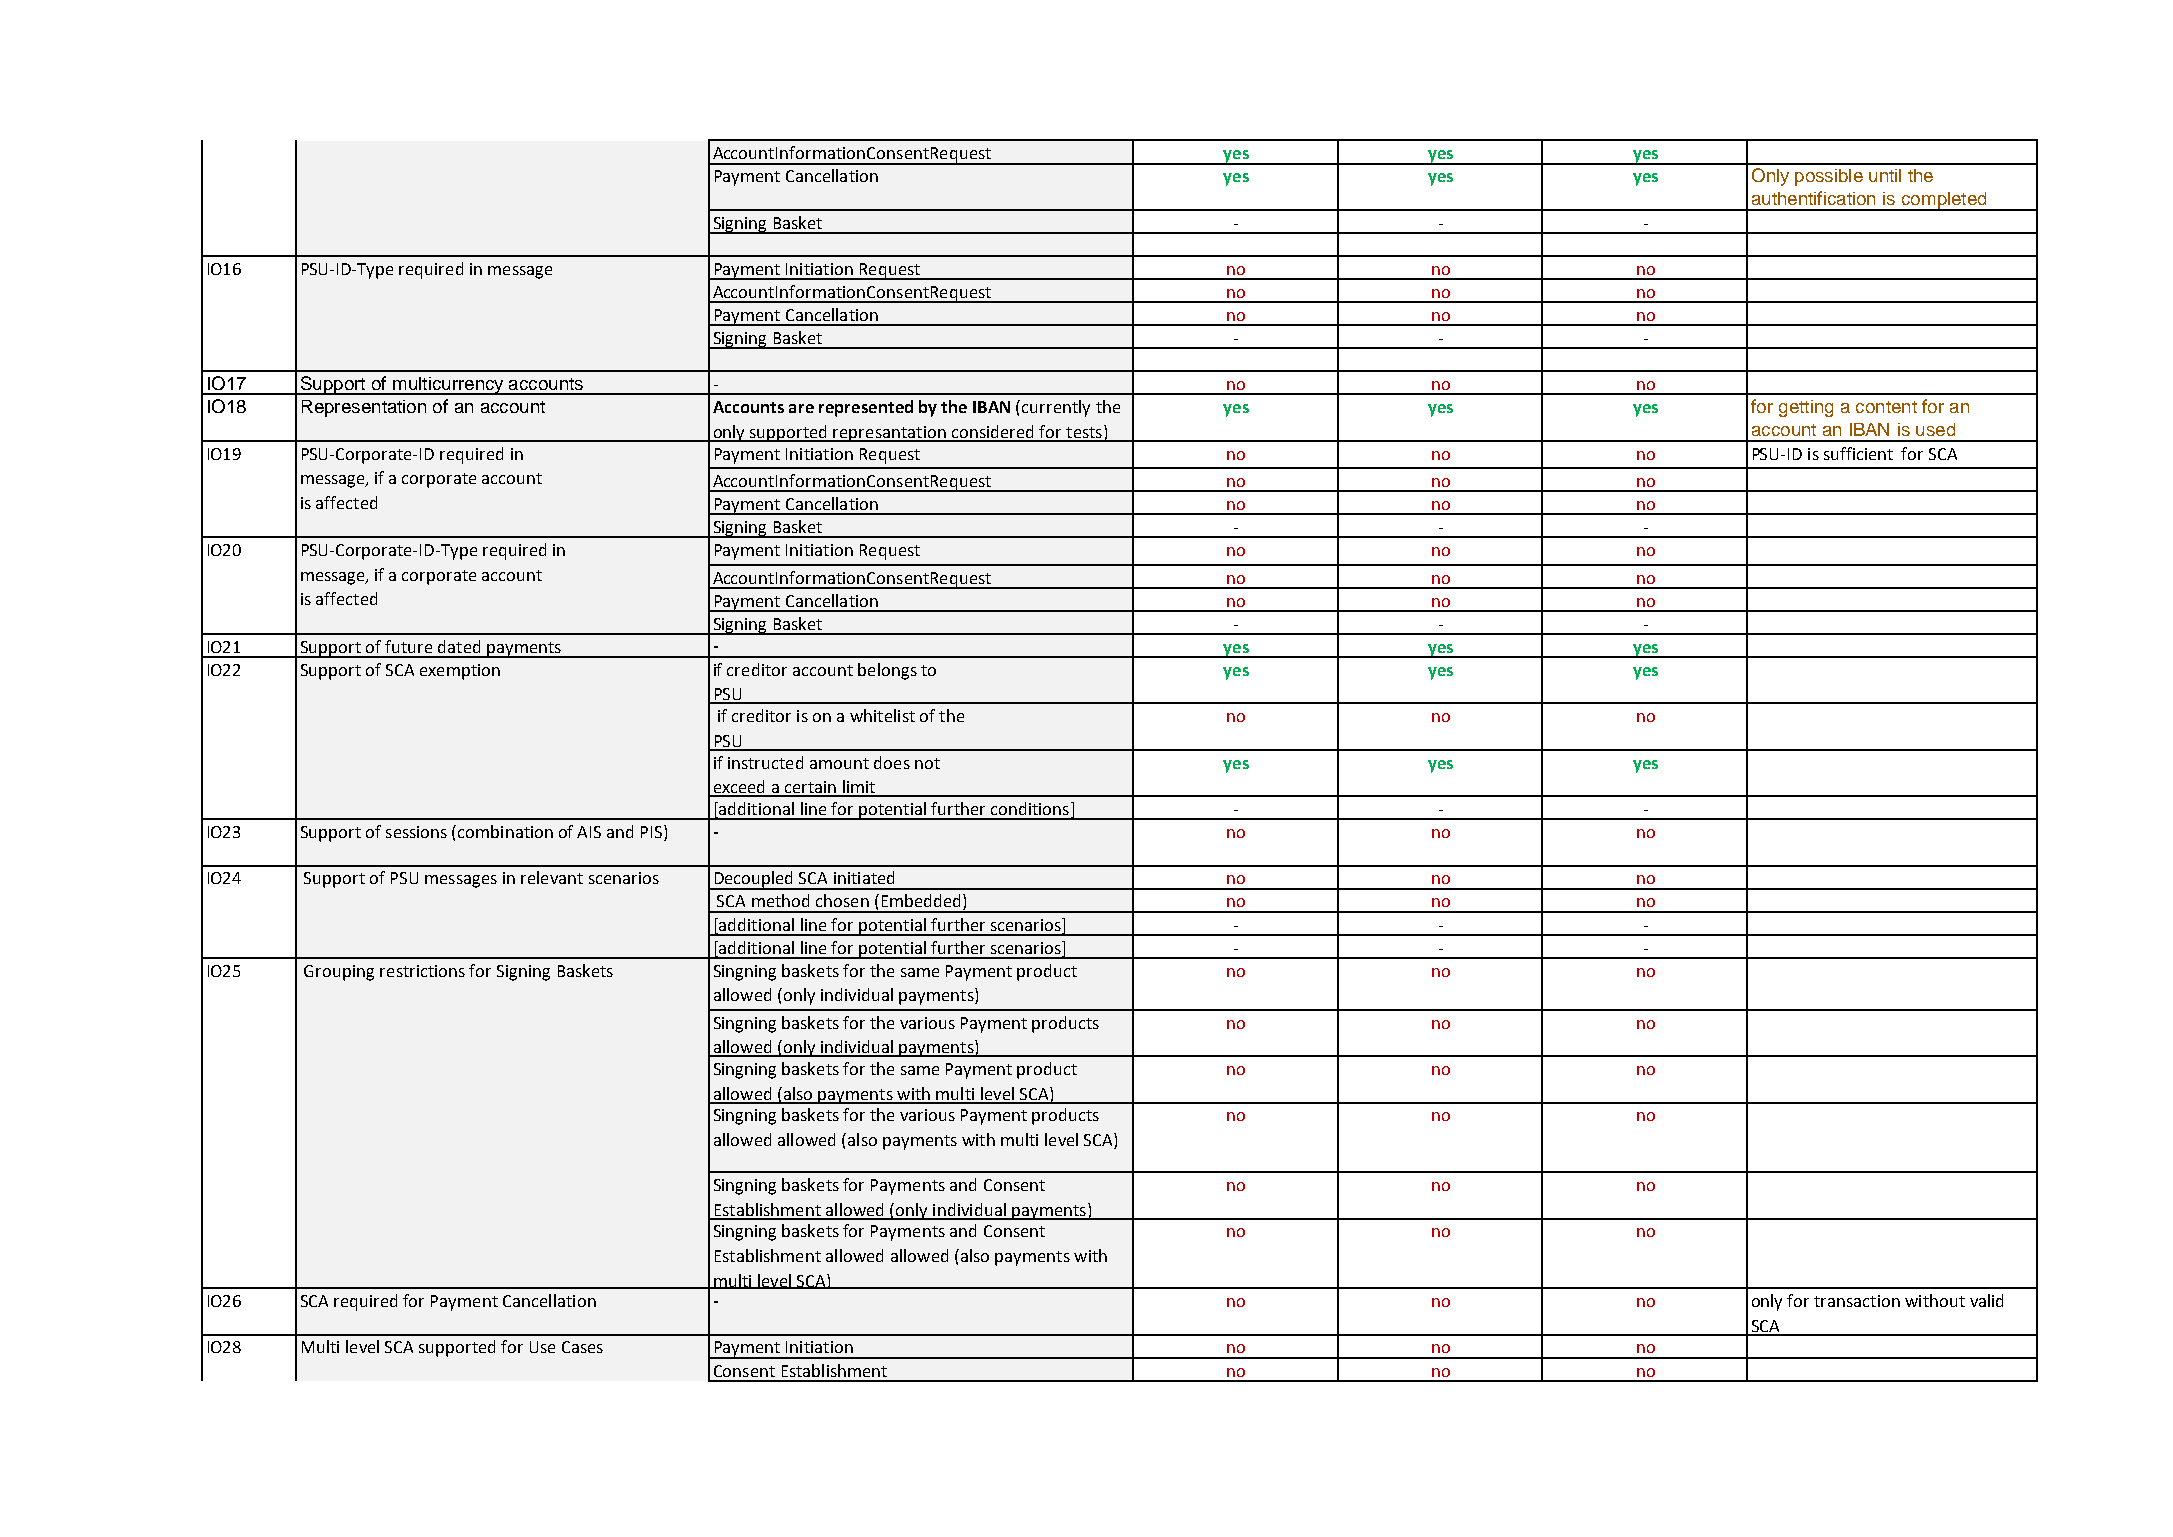 The image size is (2173, 1537). Describe the element at coordinates (1813, 198) in the image. I see `authentification` at that location.
